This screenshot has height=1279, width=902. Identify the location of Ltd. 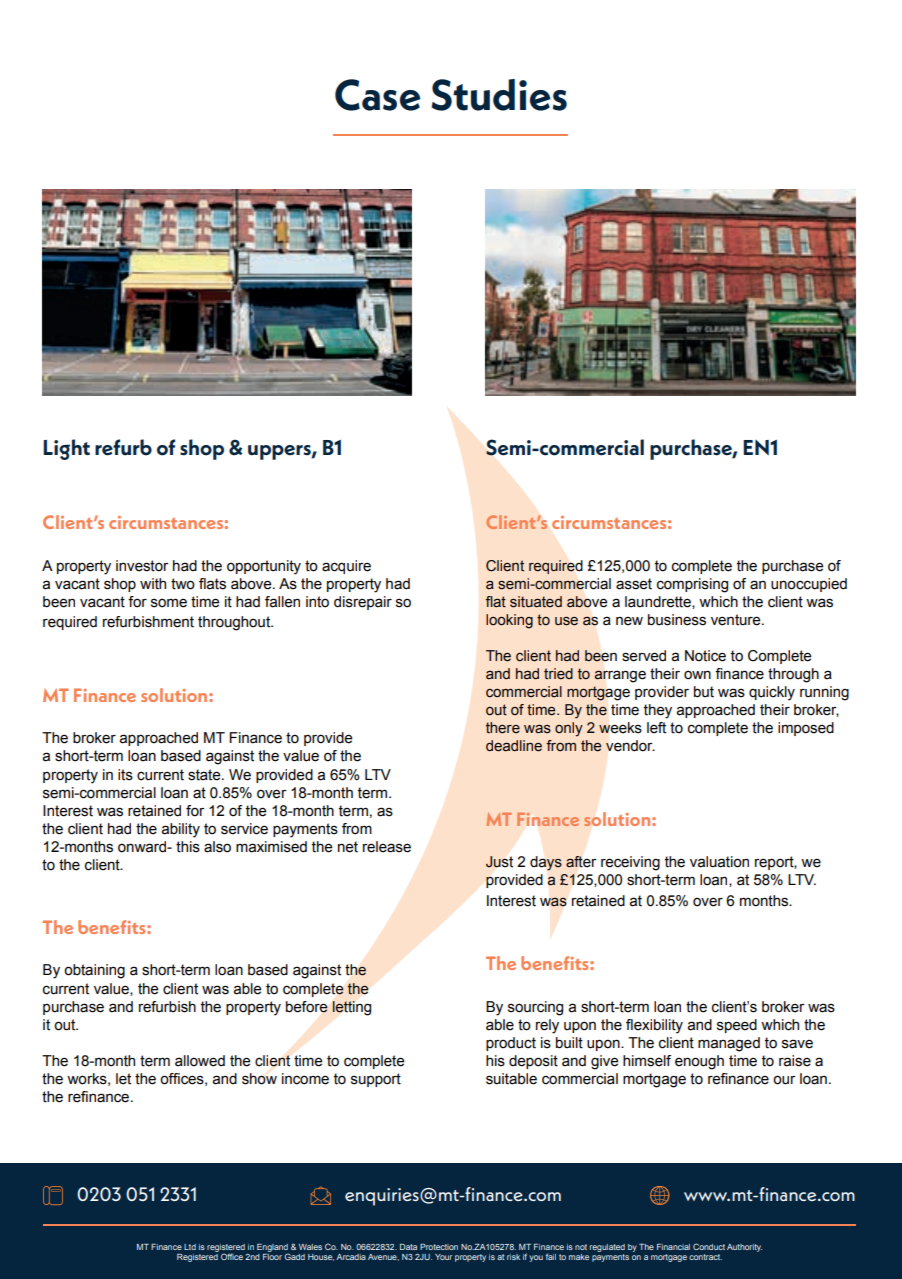
(190, 1247).
